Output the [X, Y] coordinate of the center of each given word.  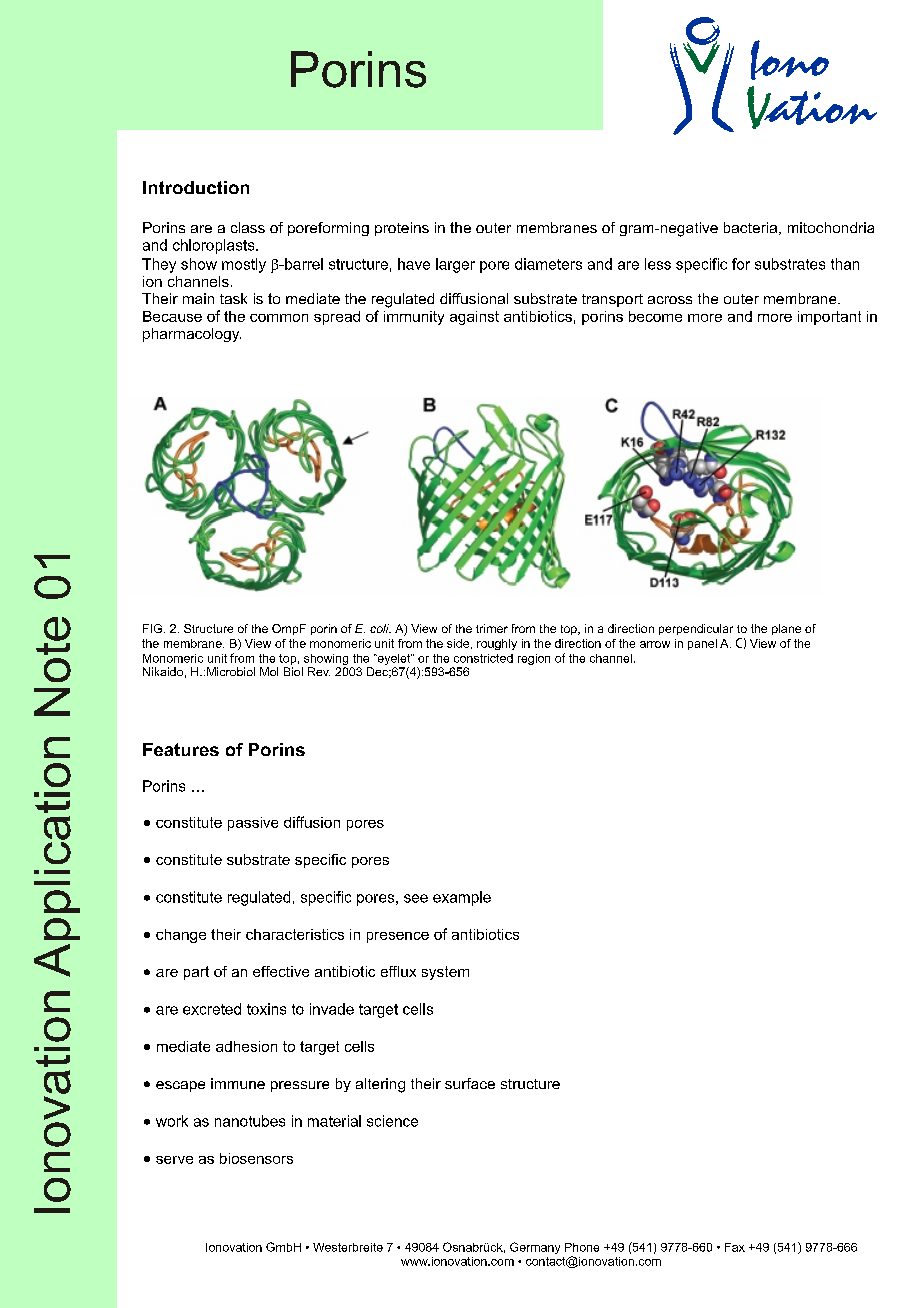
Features [181, 749]
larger [455, 265]
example [462, 898]
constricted [483, 658]
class [248, 227]
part [196, 973]
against [474, 318]
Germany [535, 1248]
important [829, 318]
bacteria [752, 228]
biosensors [256, 1158]
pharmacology [192, 335]
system [445, 973]
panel [702, 644]
